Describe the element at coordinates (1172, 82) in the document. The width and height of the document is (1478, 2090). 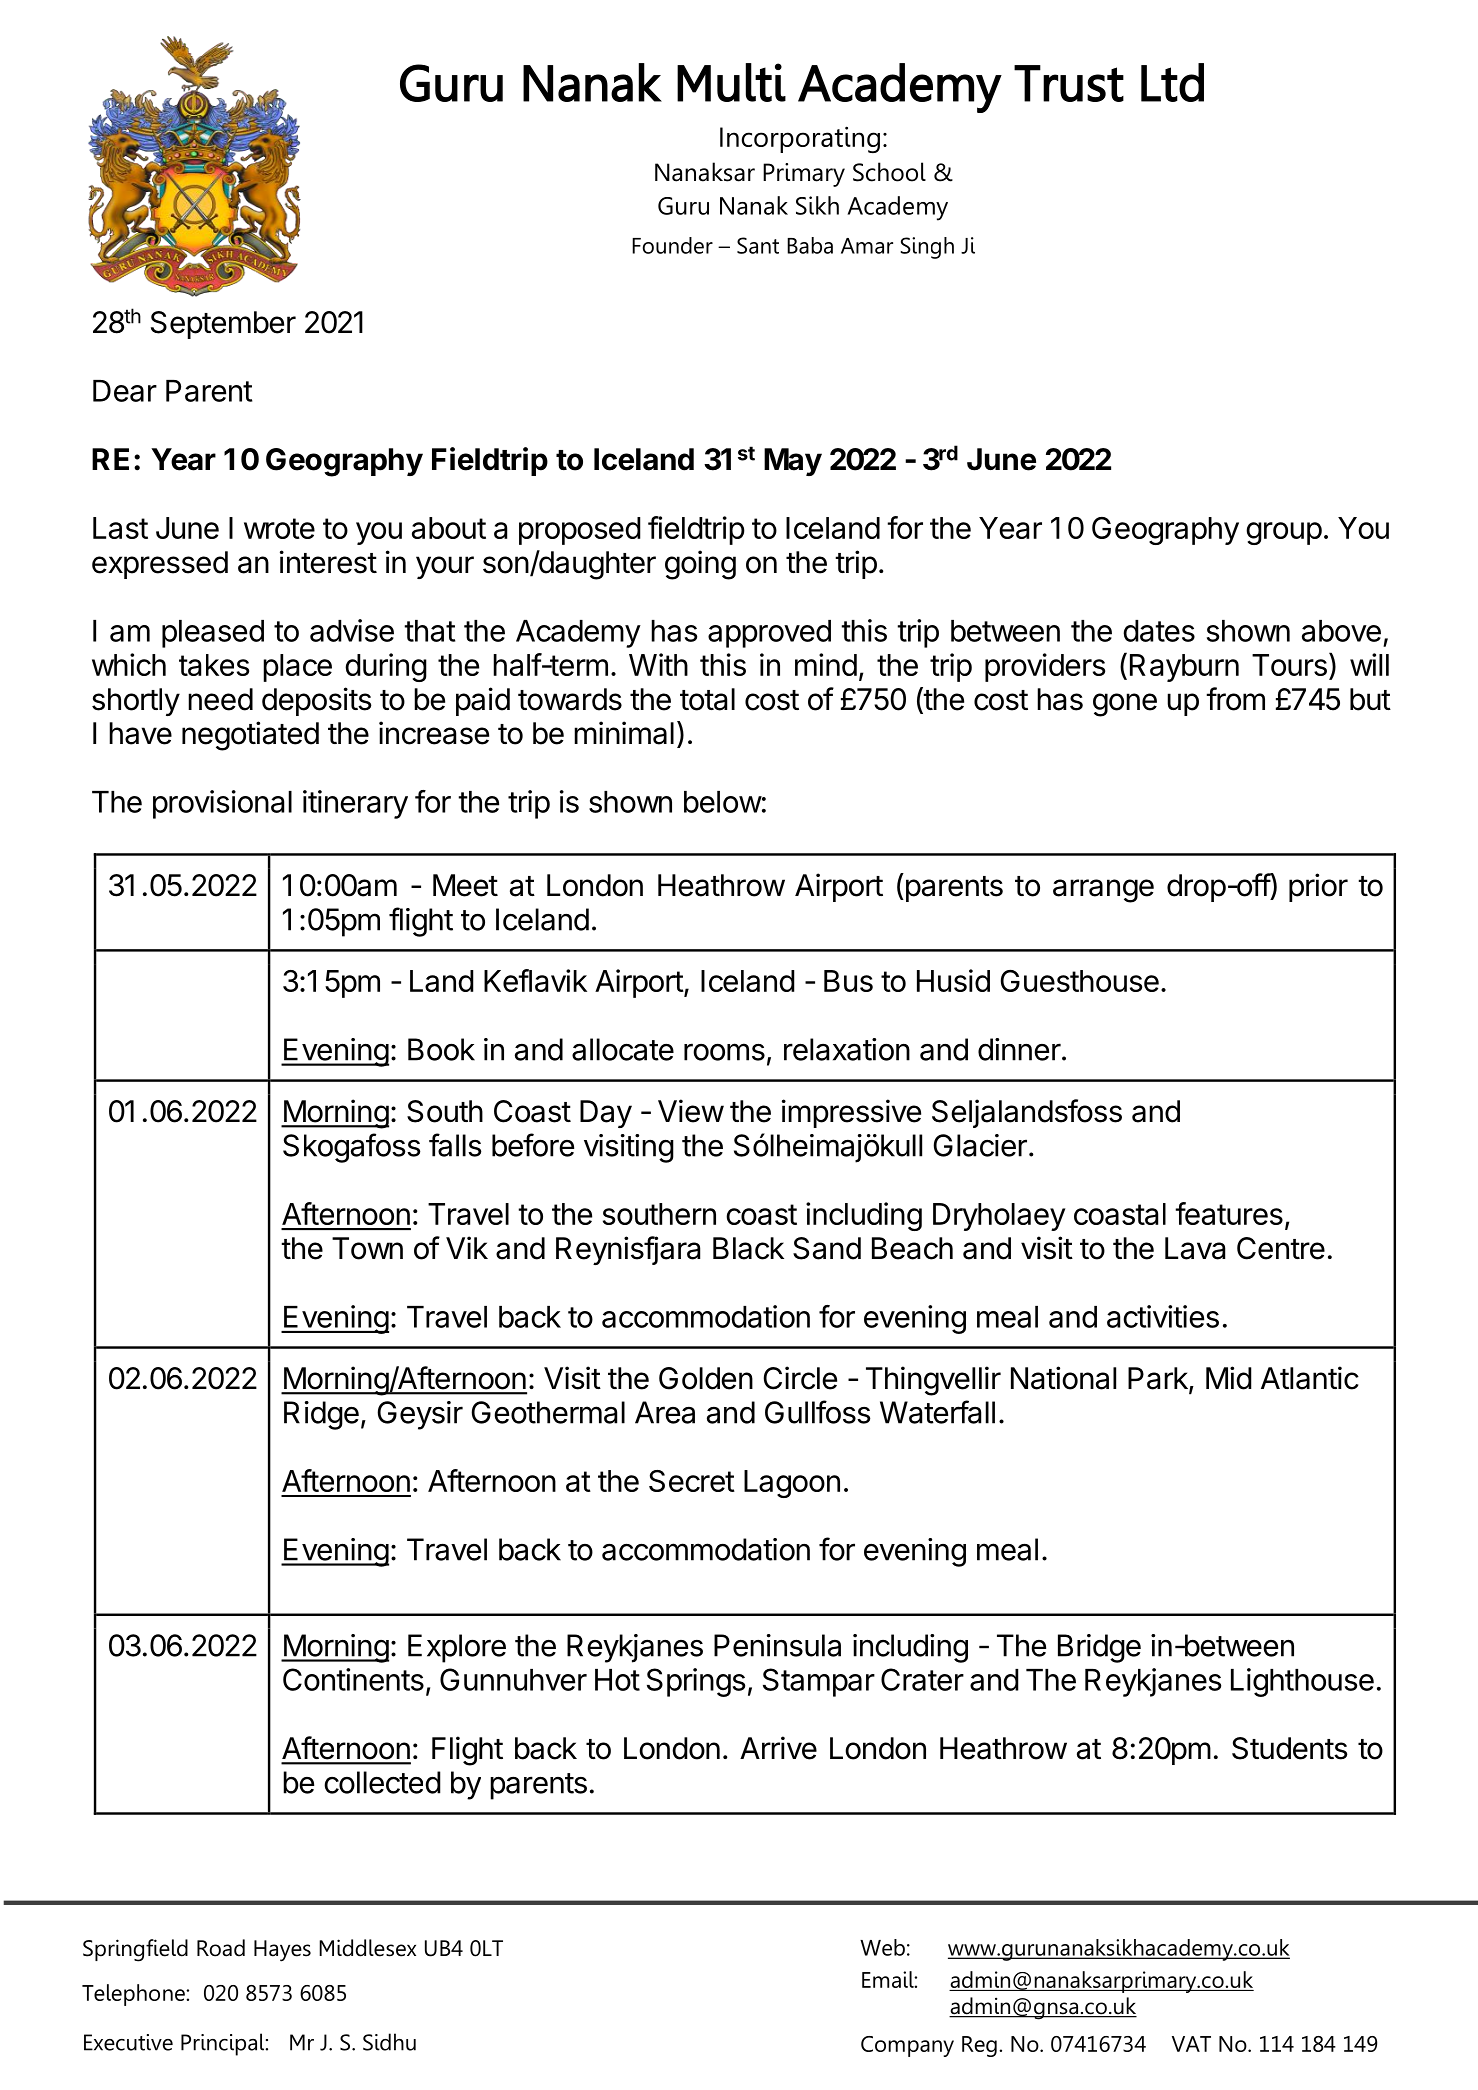
I see `Ltd` at that location.
